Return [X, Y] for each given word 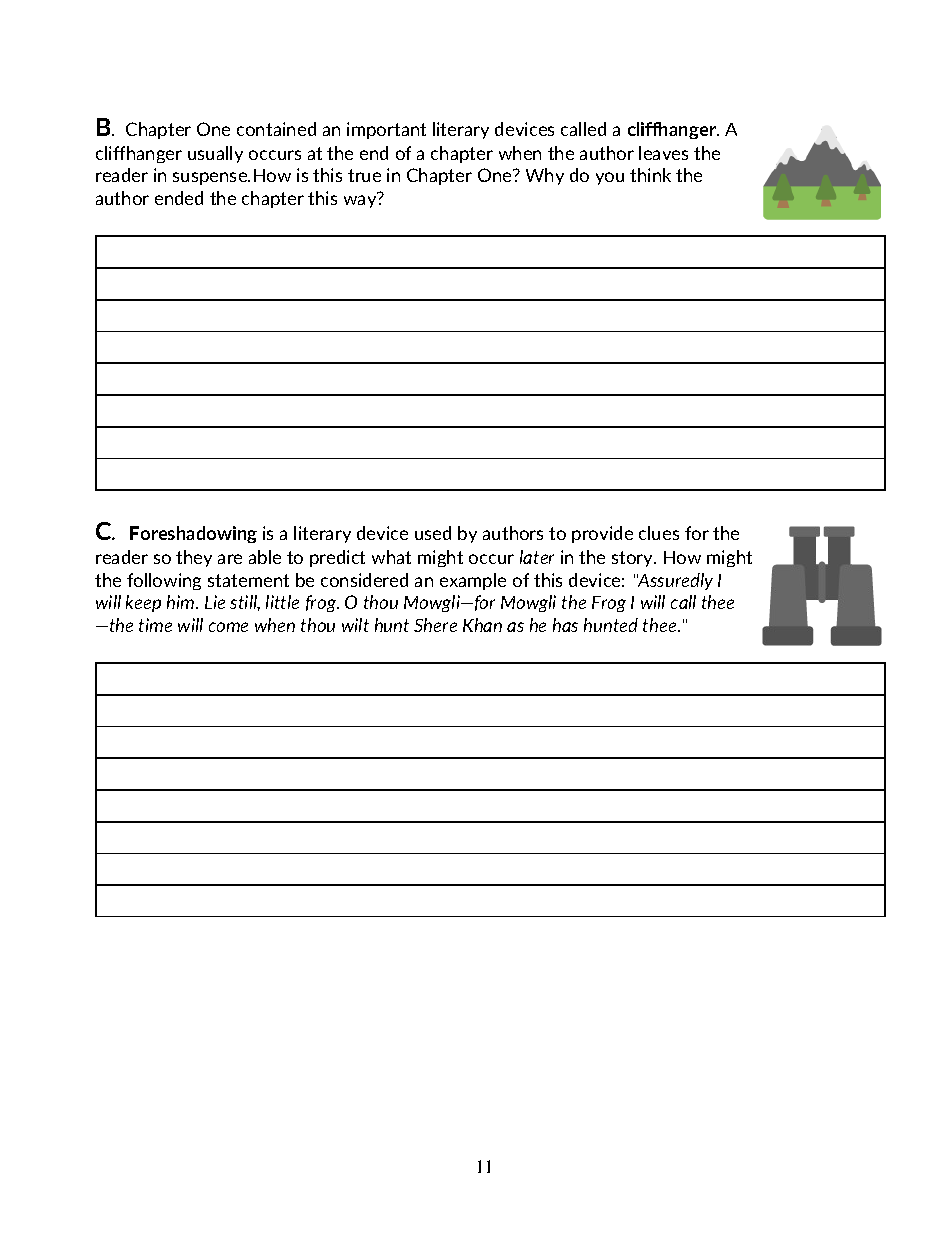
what [391, 557]
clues [659, 533]
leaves [663, 153]
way [361, 200]
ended [179, 198]
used [433, 533]
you [610, 178]
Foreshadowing [193, 534]
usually [215, 154]
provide [602, 534]
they [194, 558]
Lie [215, 602]
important [386, 130]
